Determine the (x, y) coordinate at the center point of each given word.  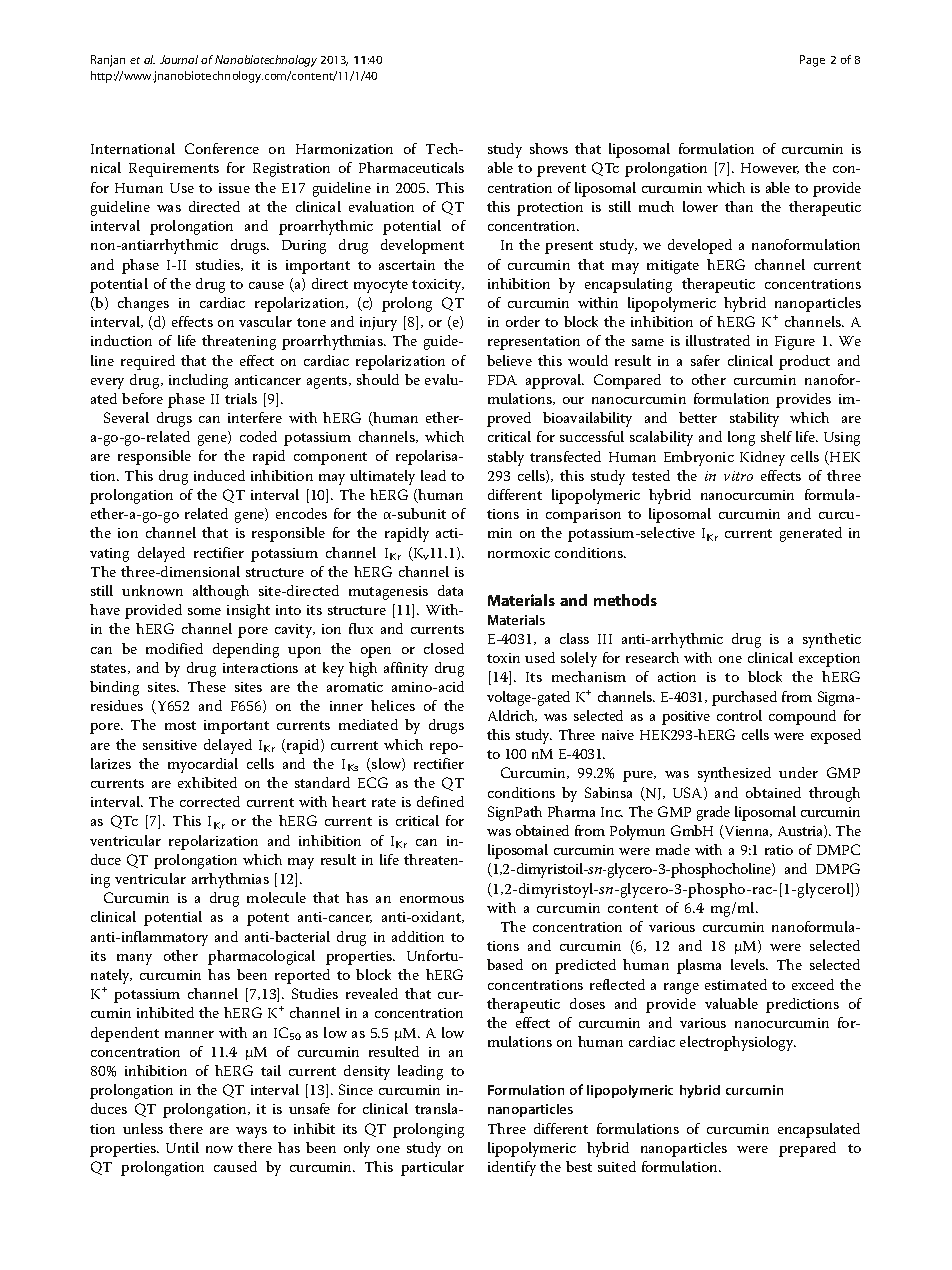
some (204, 611)
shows (549, 148)
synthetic (832, 640)
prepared (807, 1149)
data (450, 590)
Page (812, 61)
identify (512, 1168)
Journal (179, 59)
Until (182, 1147)
